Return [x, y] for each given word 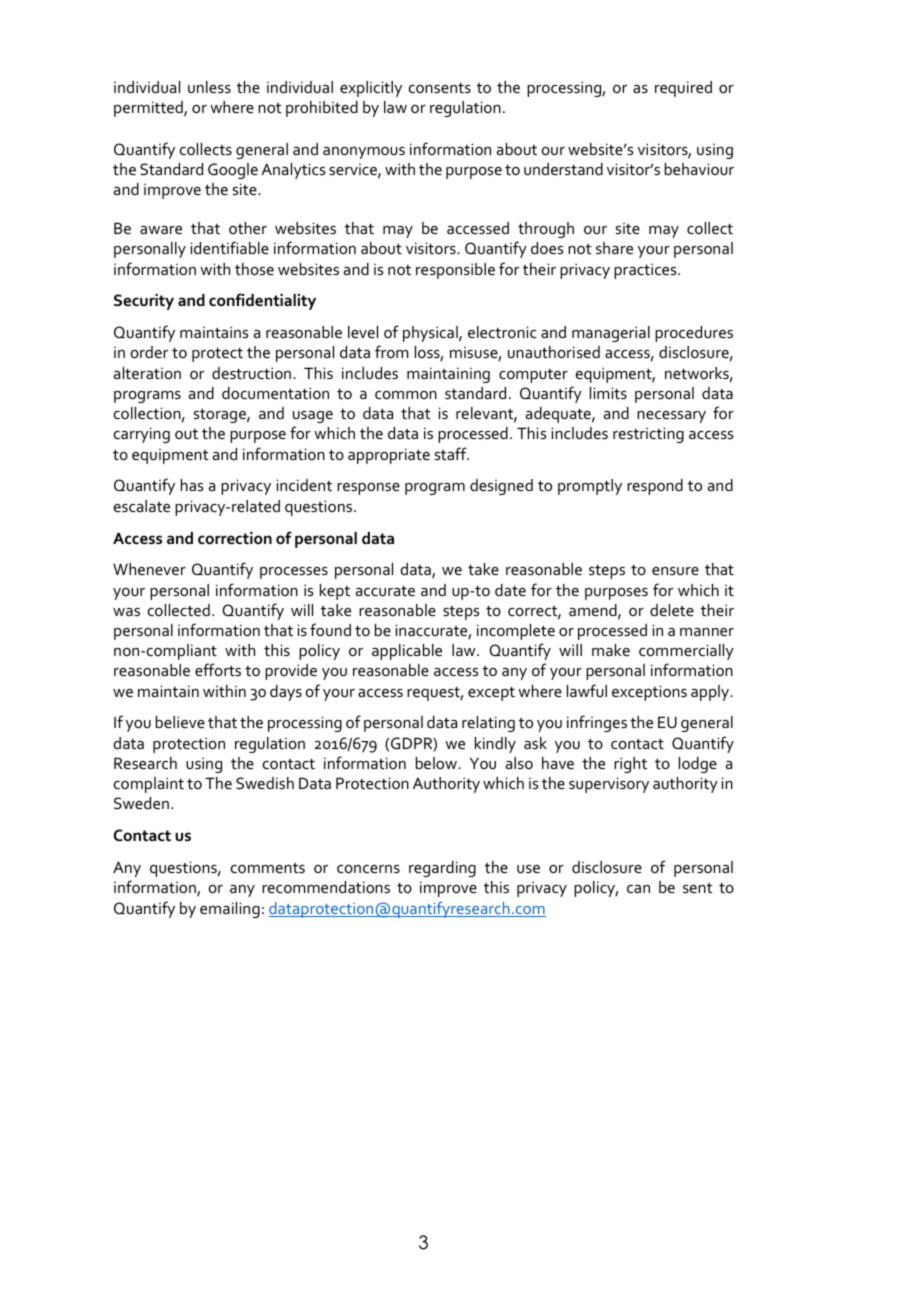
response [368, 489]
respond [655, 487]
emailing [230, 910]
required [683, 89]
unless [209, 87]
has [192, 485]
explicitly [371, 89]
